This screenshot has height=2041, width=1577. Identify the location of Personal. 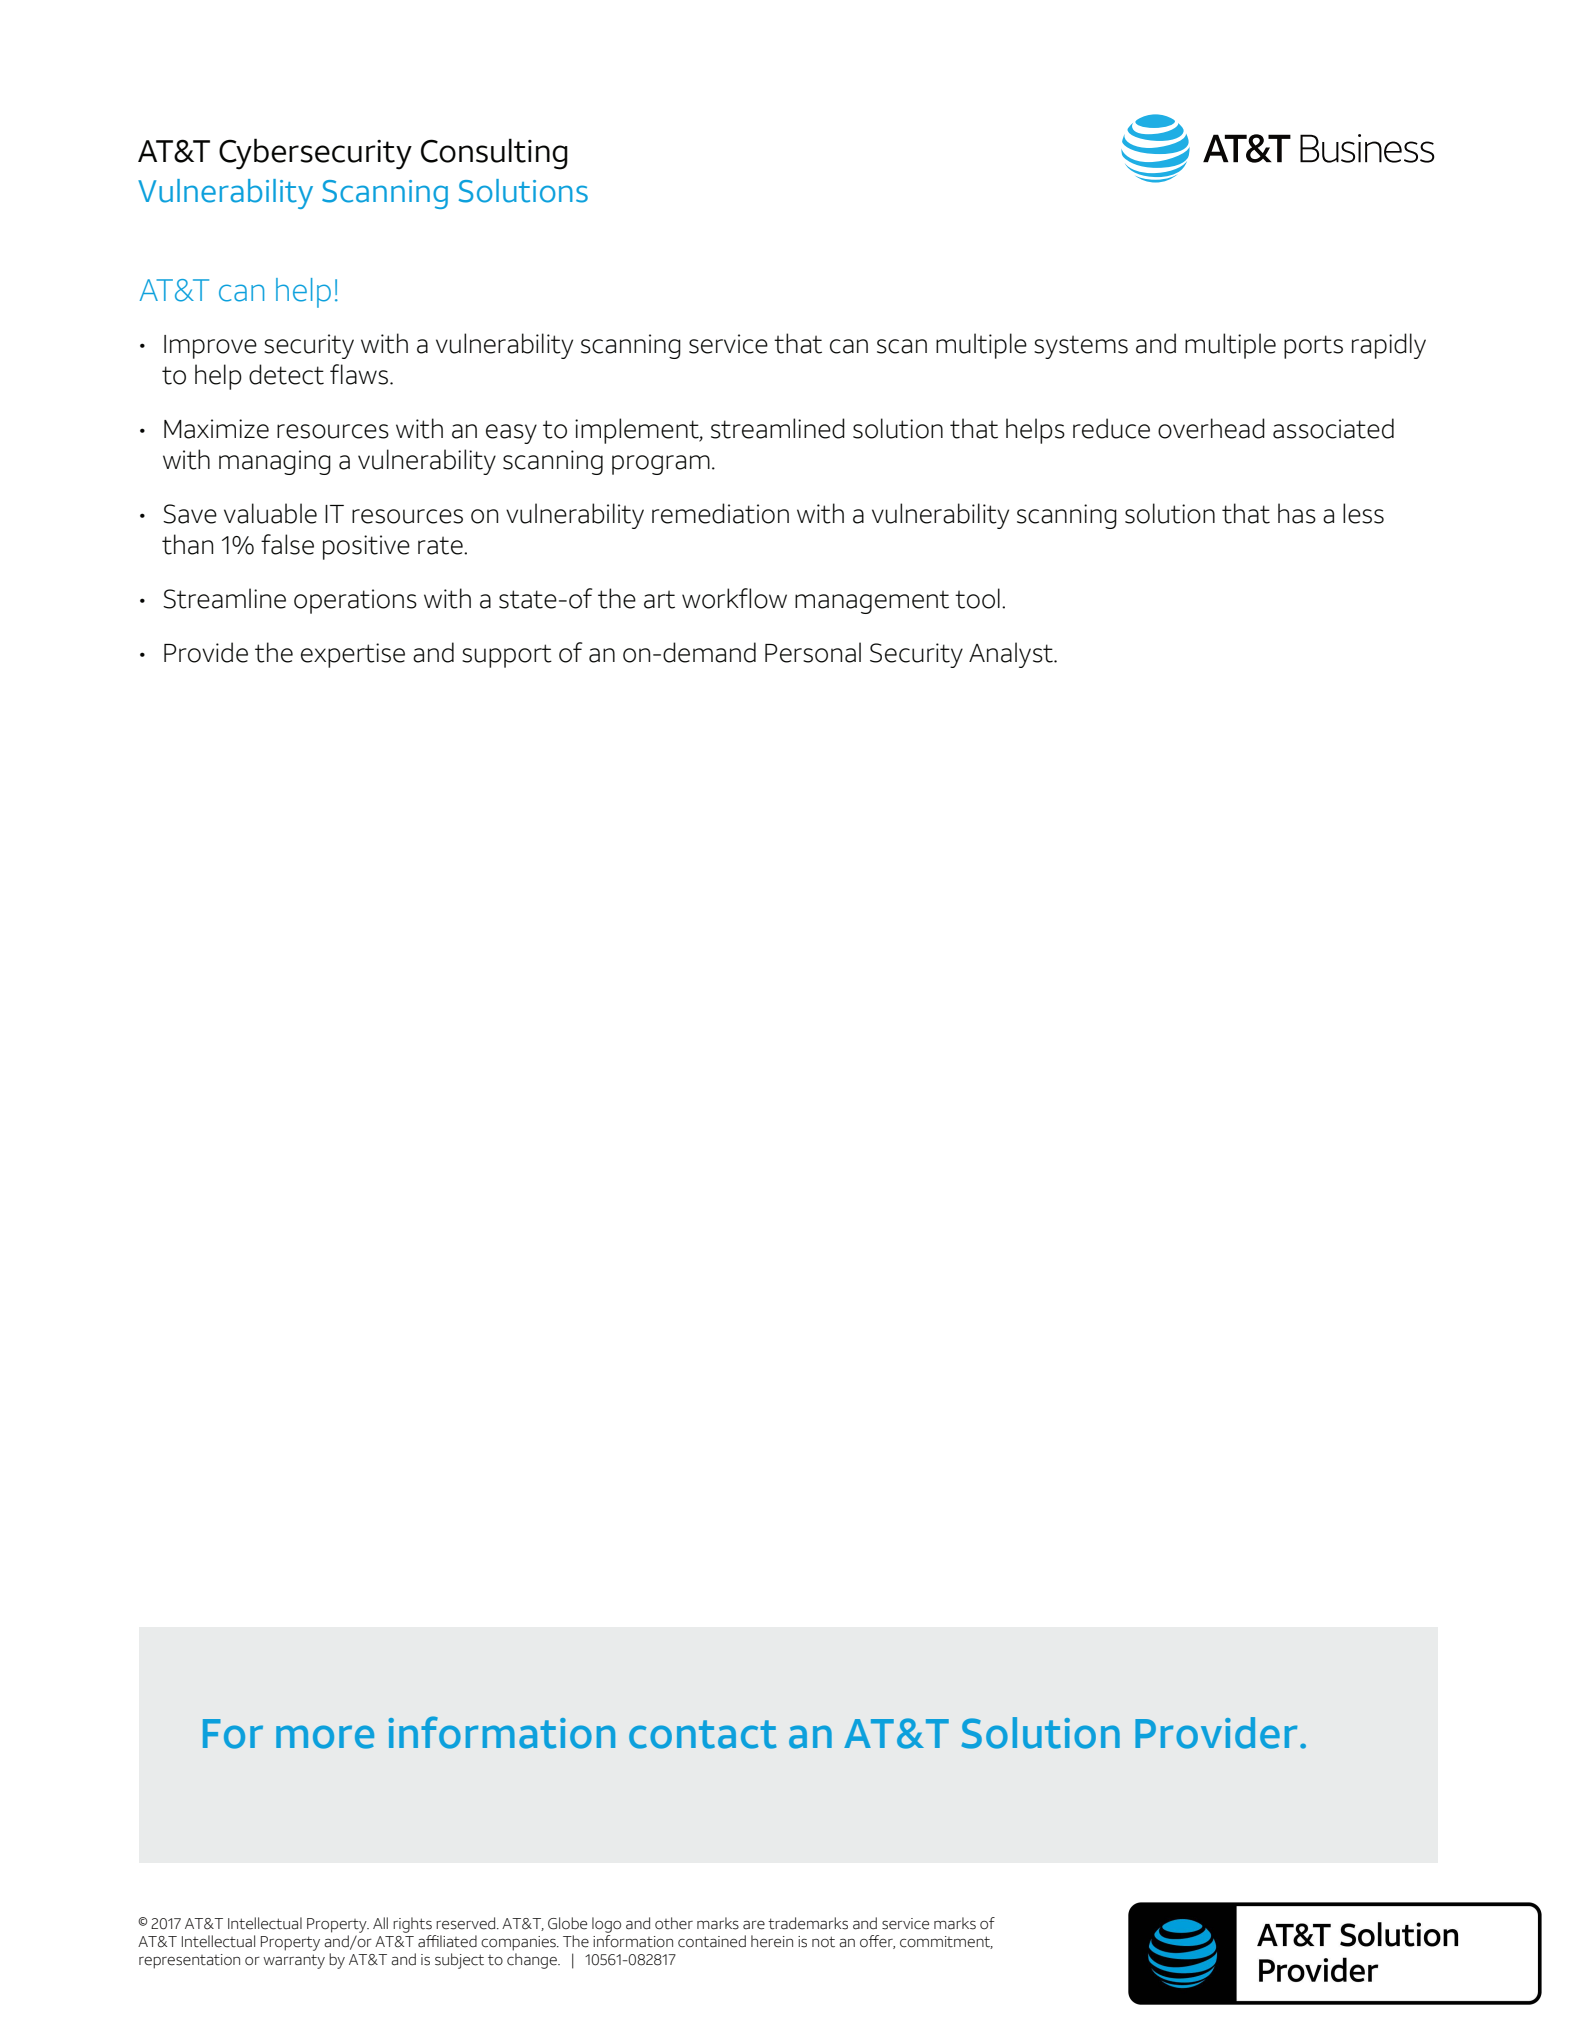
(813, 652).
